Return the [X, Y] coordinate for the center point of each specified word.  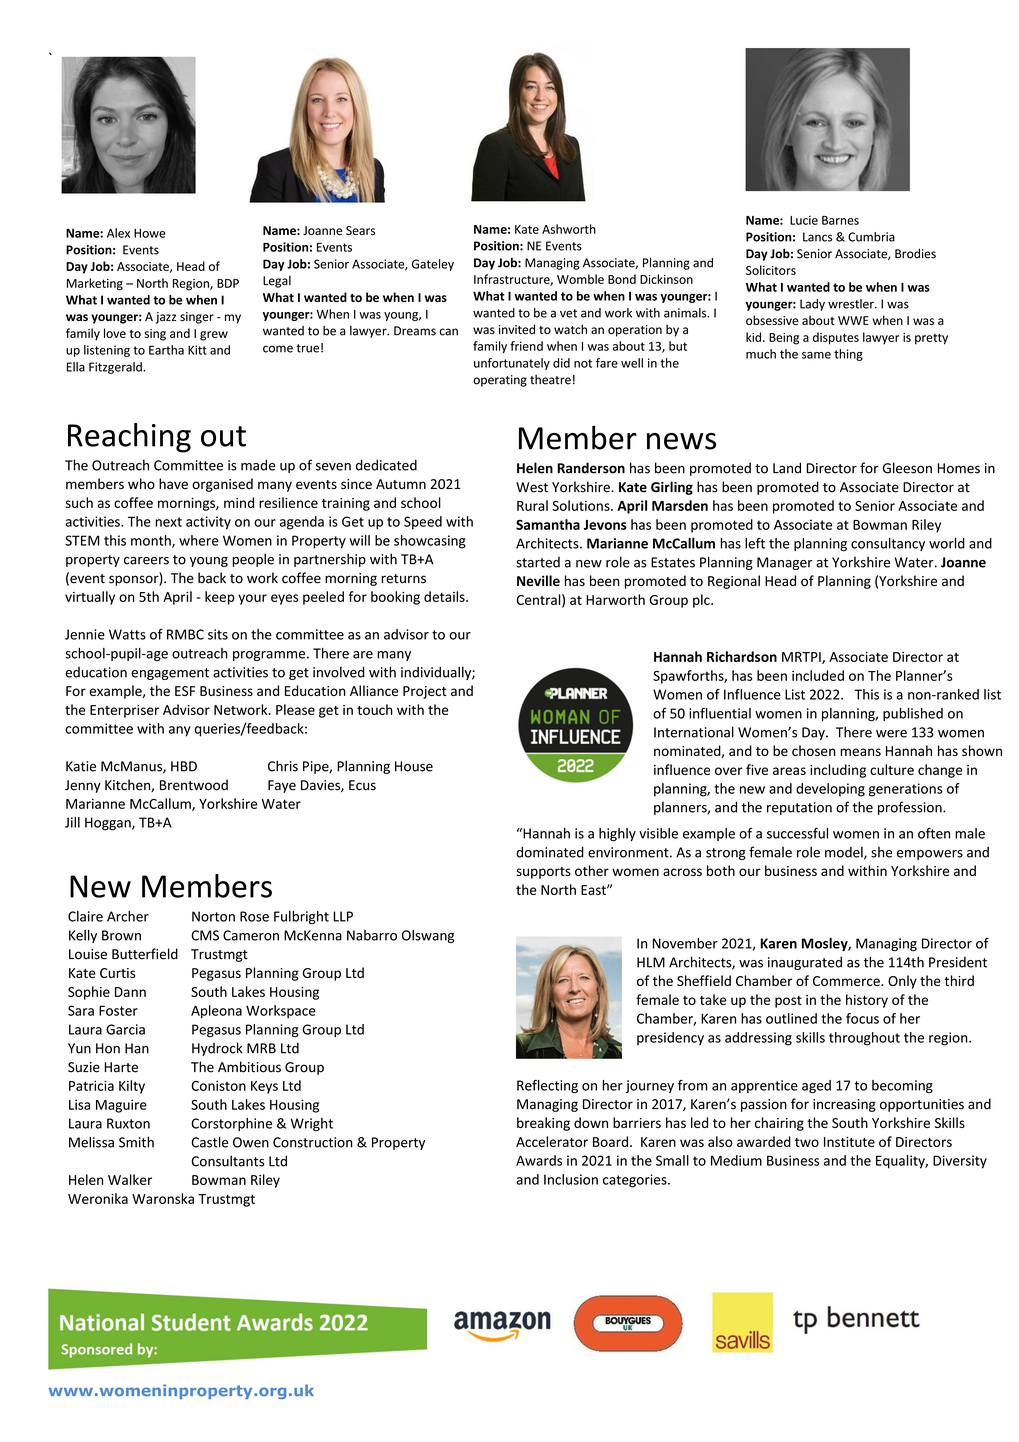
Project [425, 692]
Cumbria [871, 237]
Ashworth [569, 229]
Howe [150, 233]
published [913, 714]
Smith [136, 1142]
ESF [185, 691]
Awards [539, 1160]
